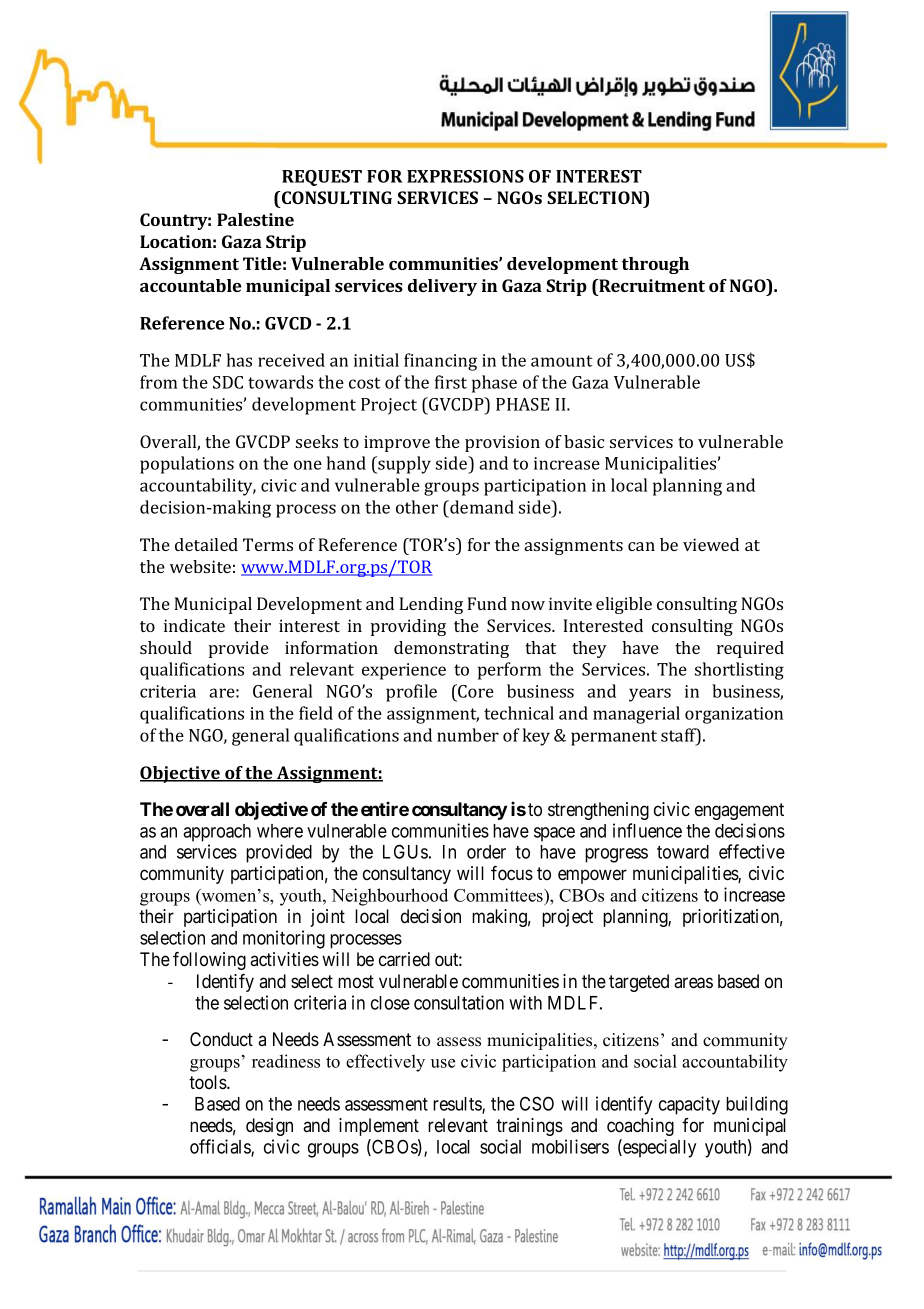  What do you see at coordinates (217, 833) in the screenshot?
I see `approach` at bounding box center [217, 833].
